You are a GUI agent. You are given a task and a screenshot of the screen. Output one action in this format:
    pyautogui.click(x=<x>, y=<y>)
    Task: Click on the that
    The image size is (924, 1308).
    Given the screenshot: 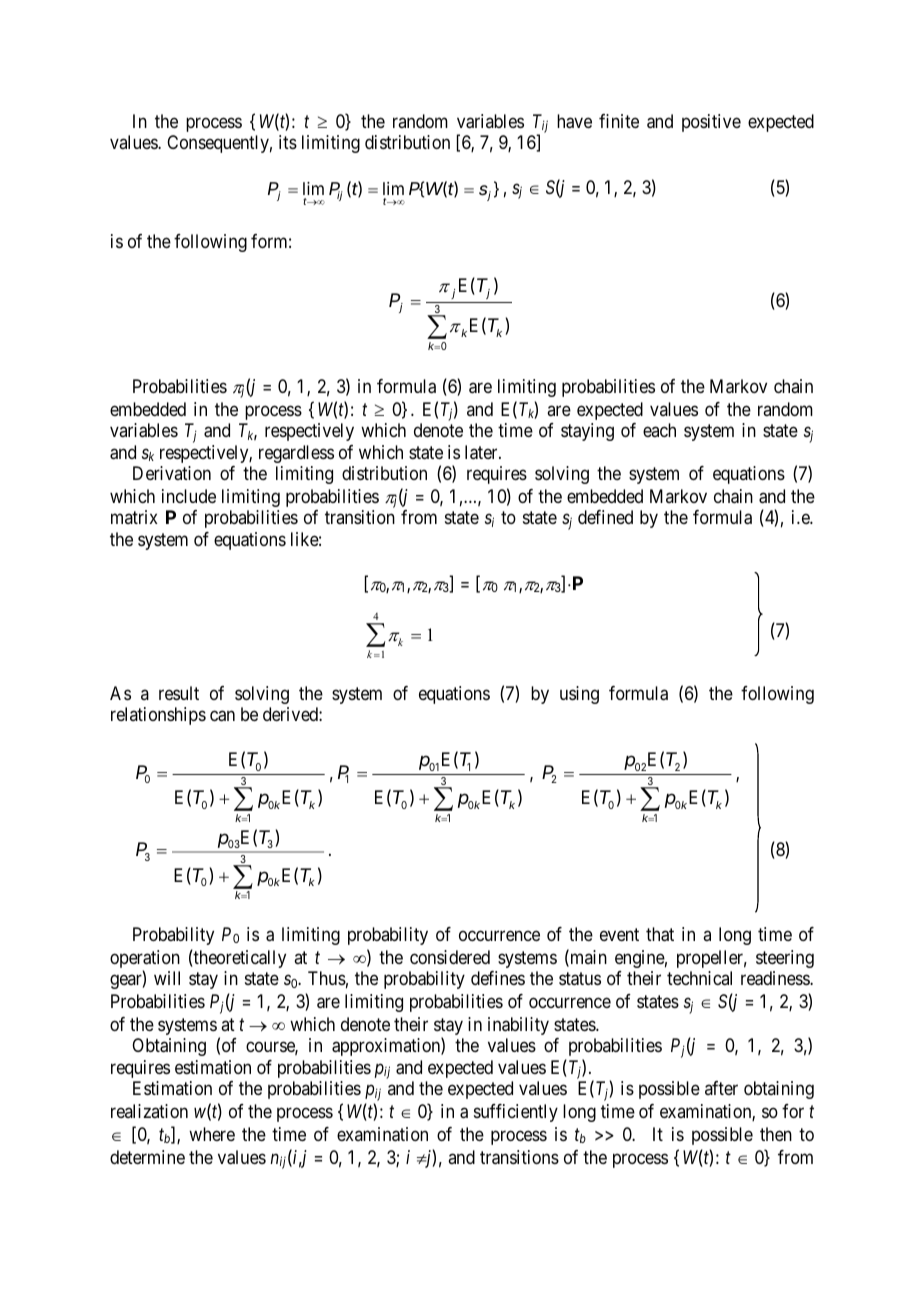 What is the action you would take?
    pyautogui.click(x=660, y=934)
